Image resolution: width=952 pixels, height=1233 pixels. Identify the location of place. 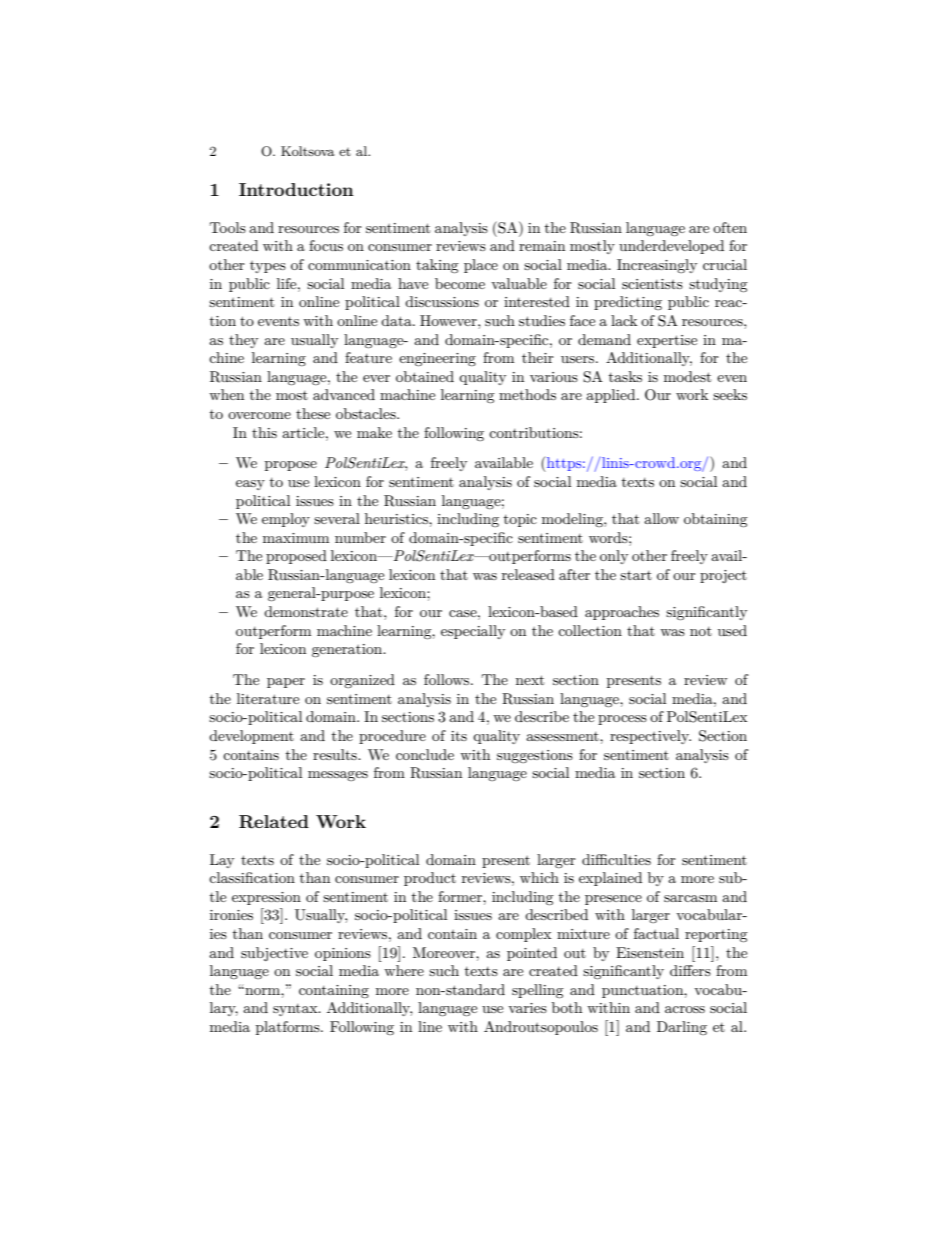
(481, 266).
